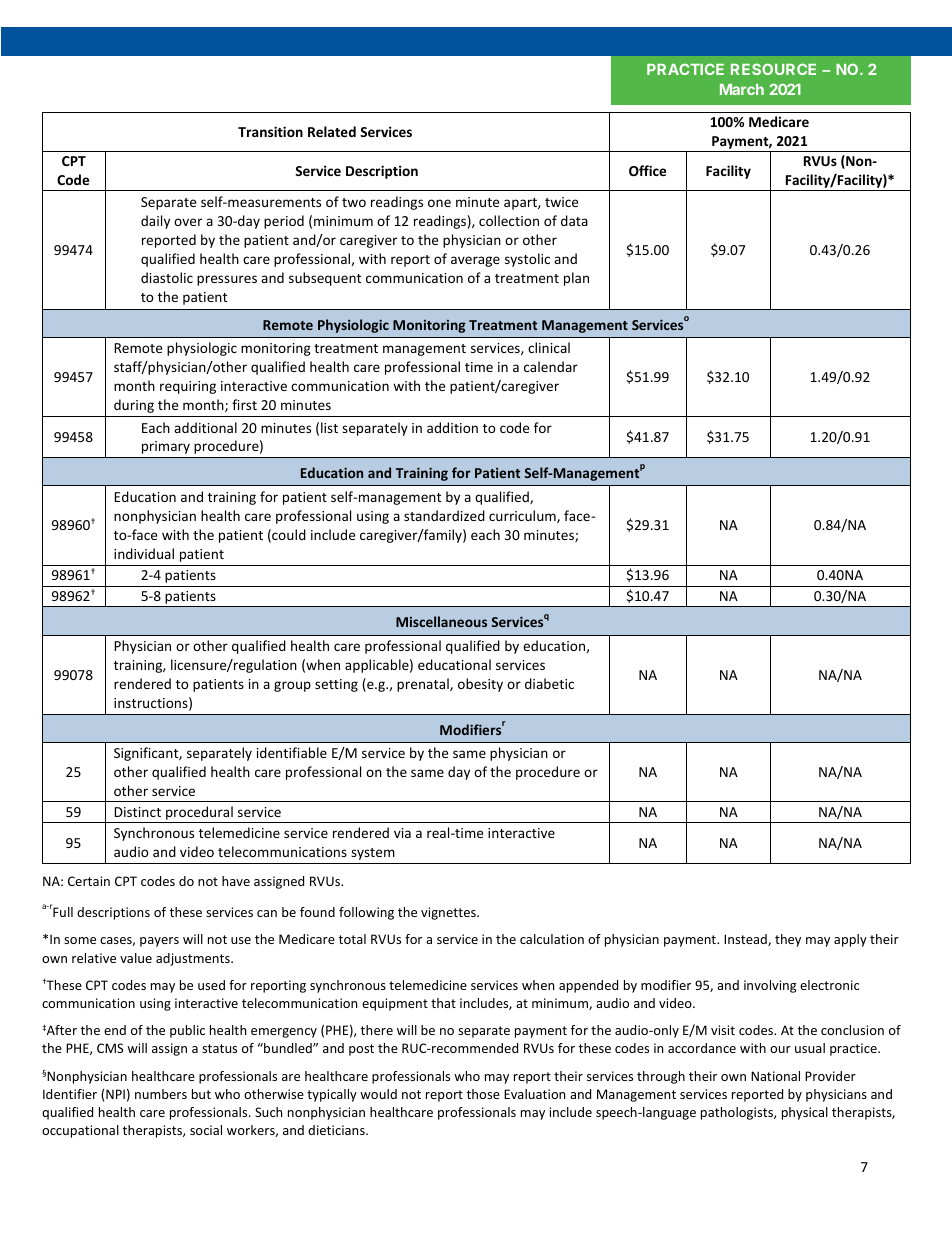  I want to click on Related, so click(332, 131).
